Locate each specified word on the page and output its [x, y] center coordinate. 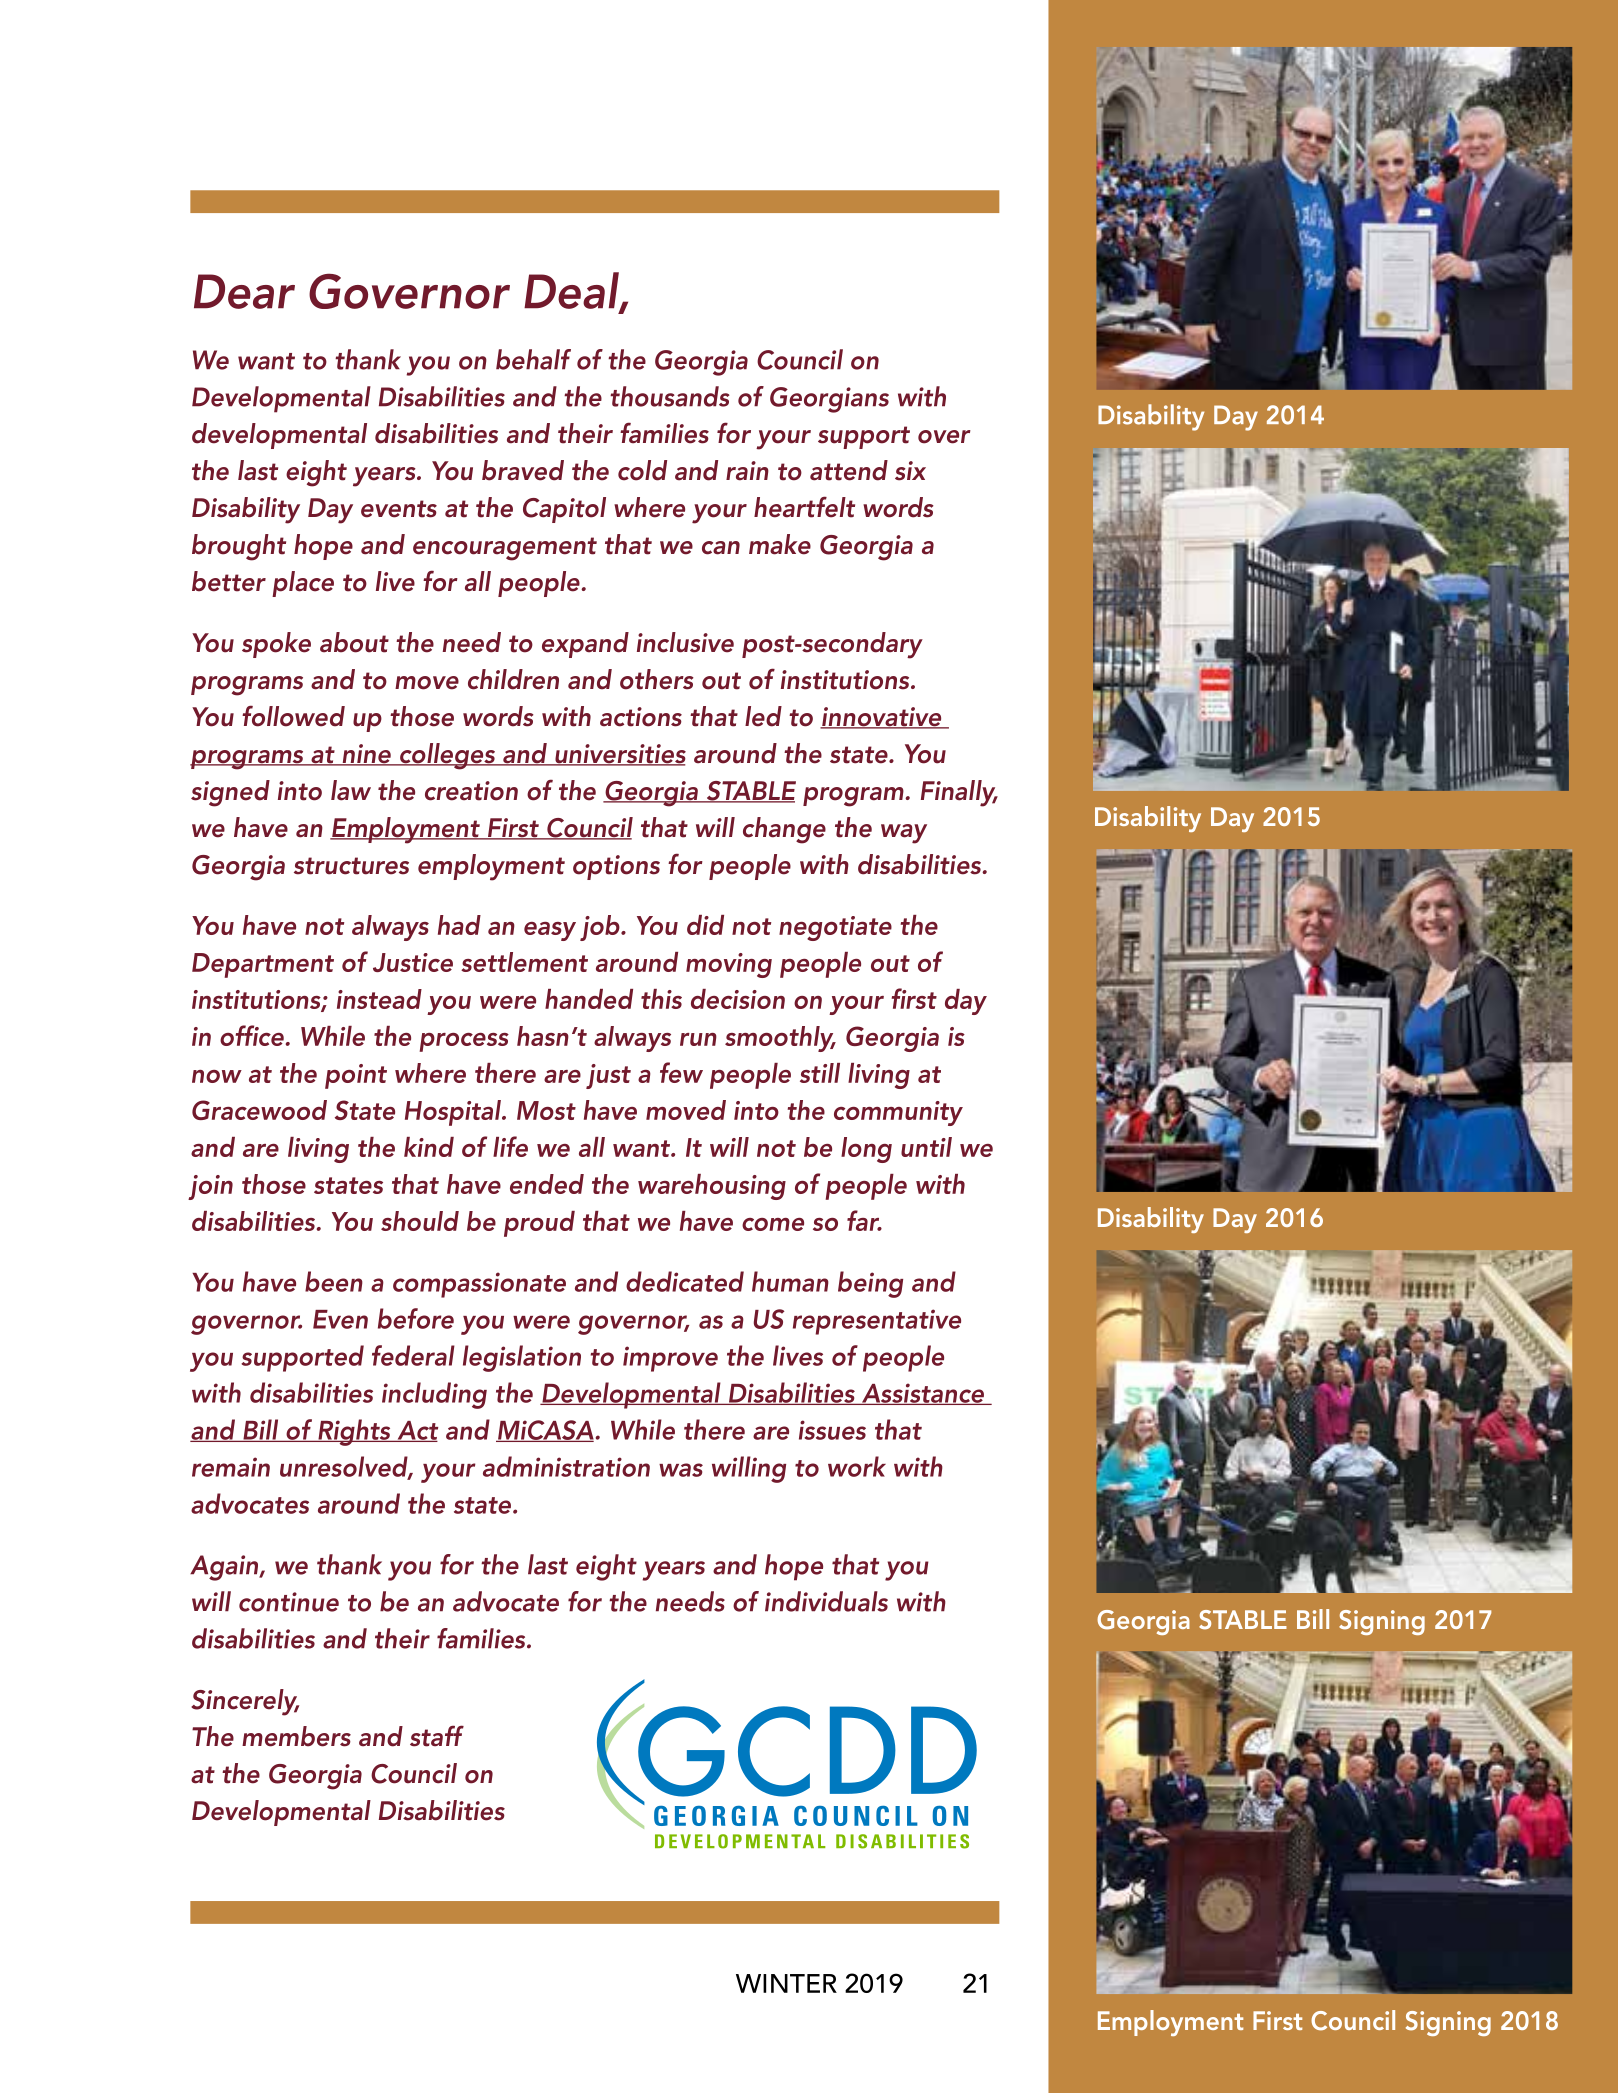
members [296, 1736]
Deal [572, 291]
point [356, 1076]
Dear [244, 291]
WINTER [786, 1983]
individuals [826, 1601]
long [866, 1150]
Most [546, 1110]
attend [849, 470]
